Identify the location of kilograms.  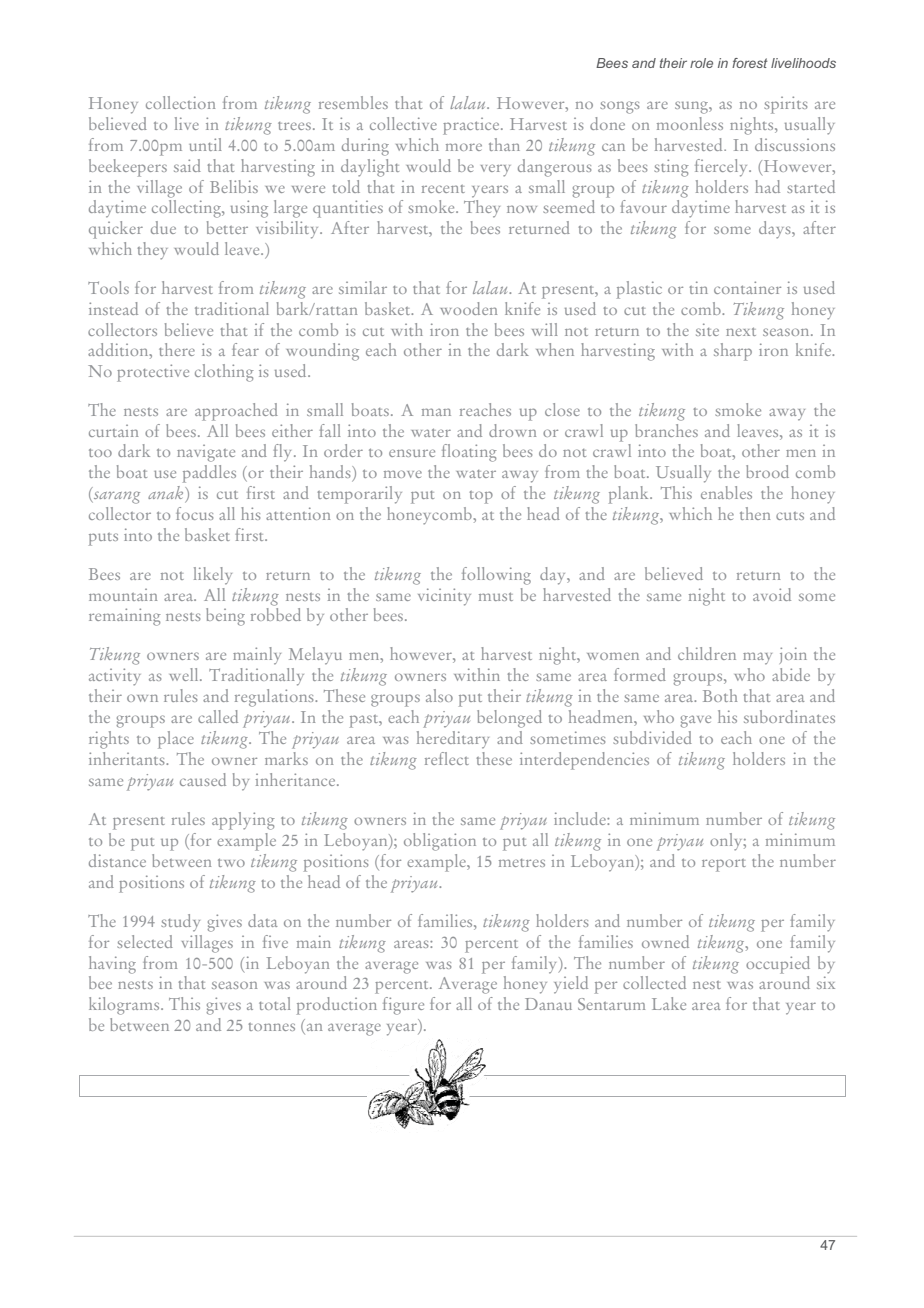
(125, 1006).
